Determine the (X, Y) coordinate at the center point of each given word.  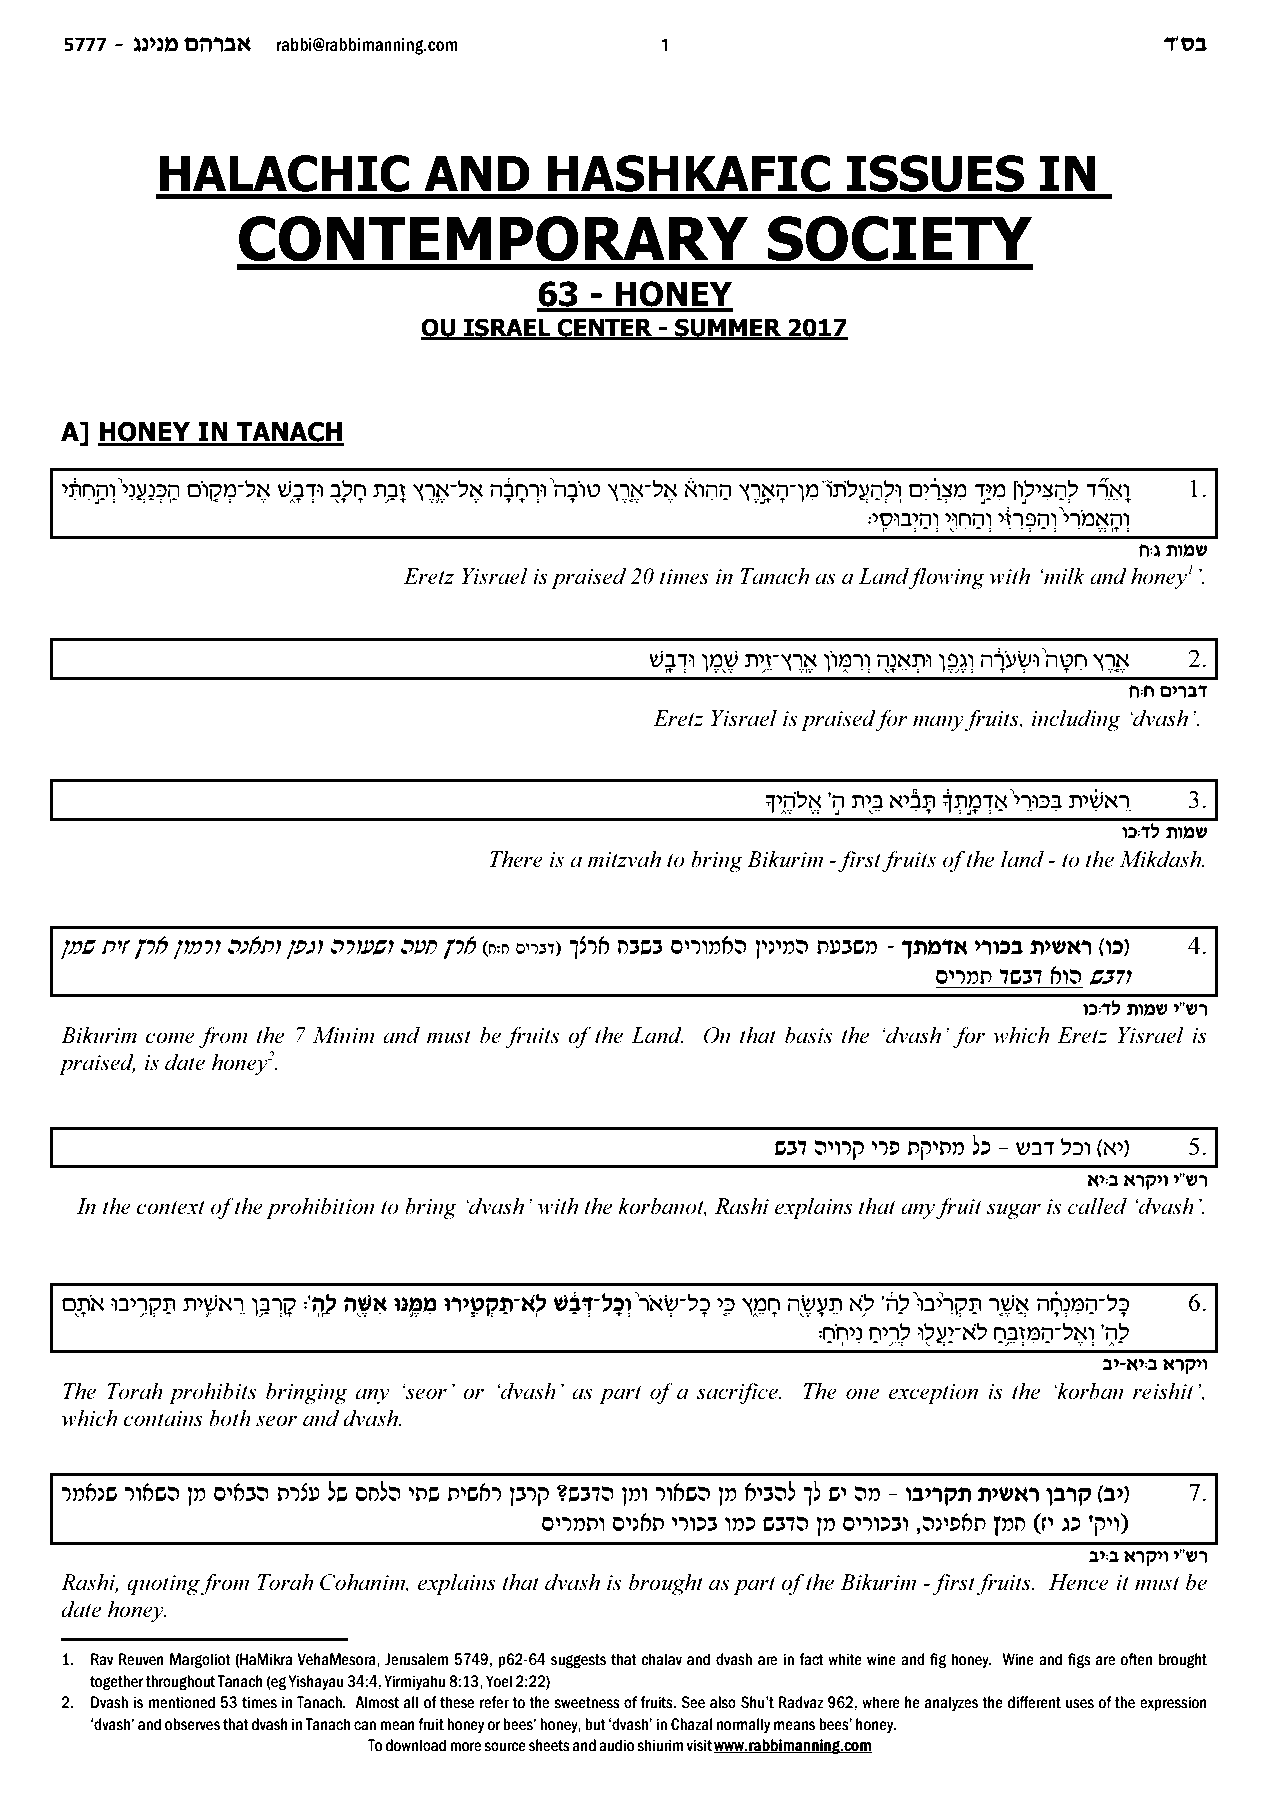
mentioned (182, 1702)
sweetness (587, 1703)
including (1076, 720)
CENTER (605, 328)
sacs (1020, 977)
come (170, 1038)
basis (808, 1035)
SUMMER (728, 328)
